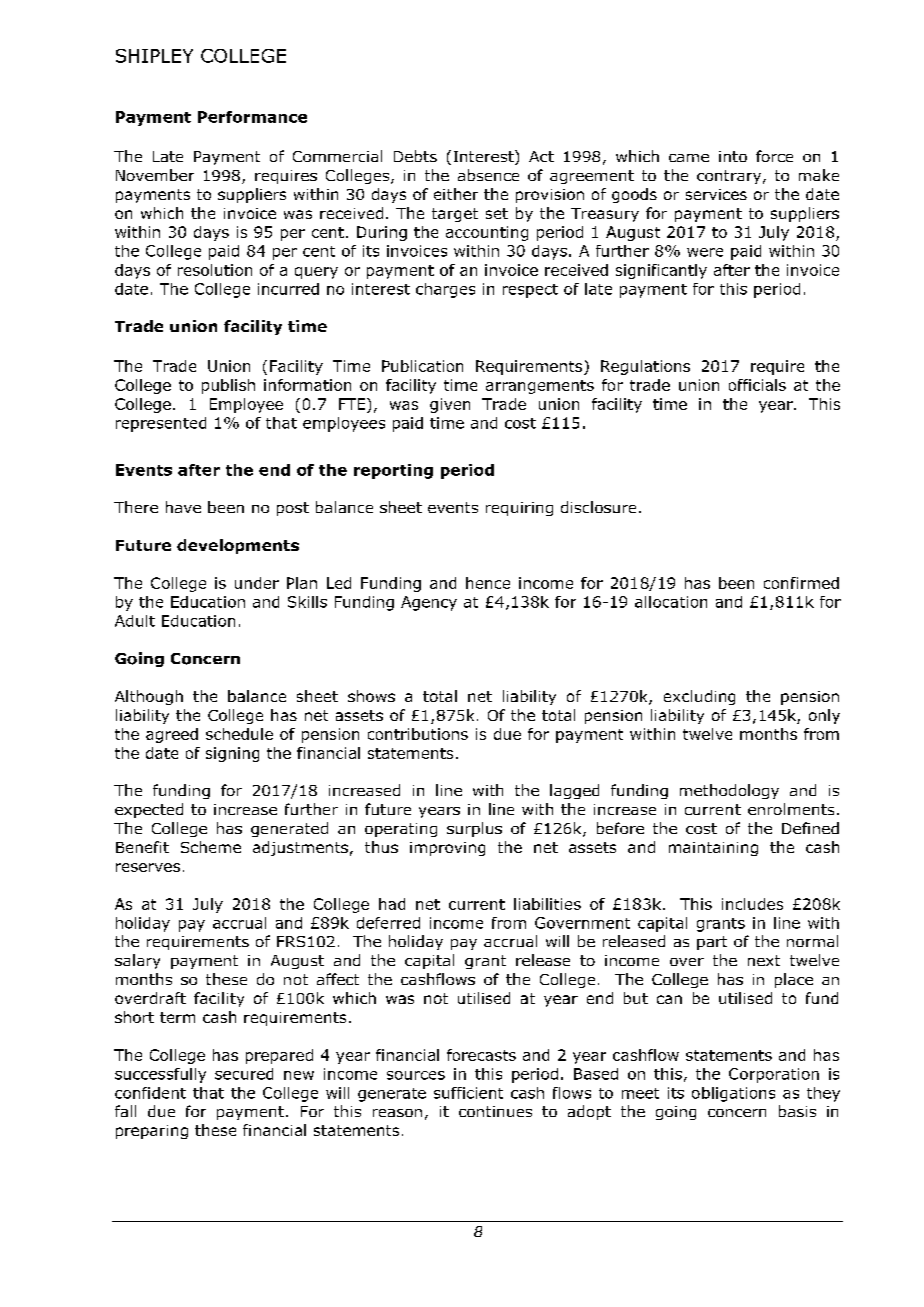 Image resolution: width=924 pixels, height=1307 pixels. I want to click on contributions, so click(418, 734).
